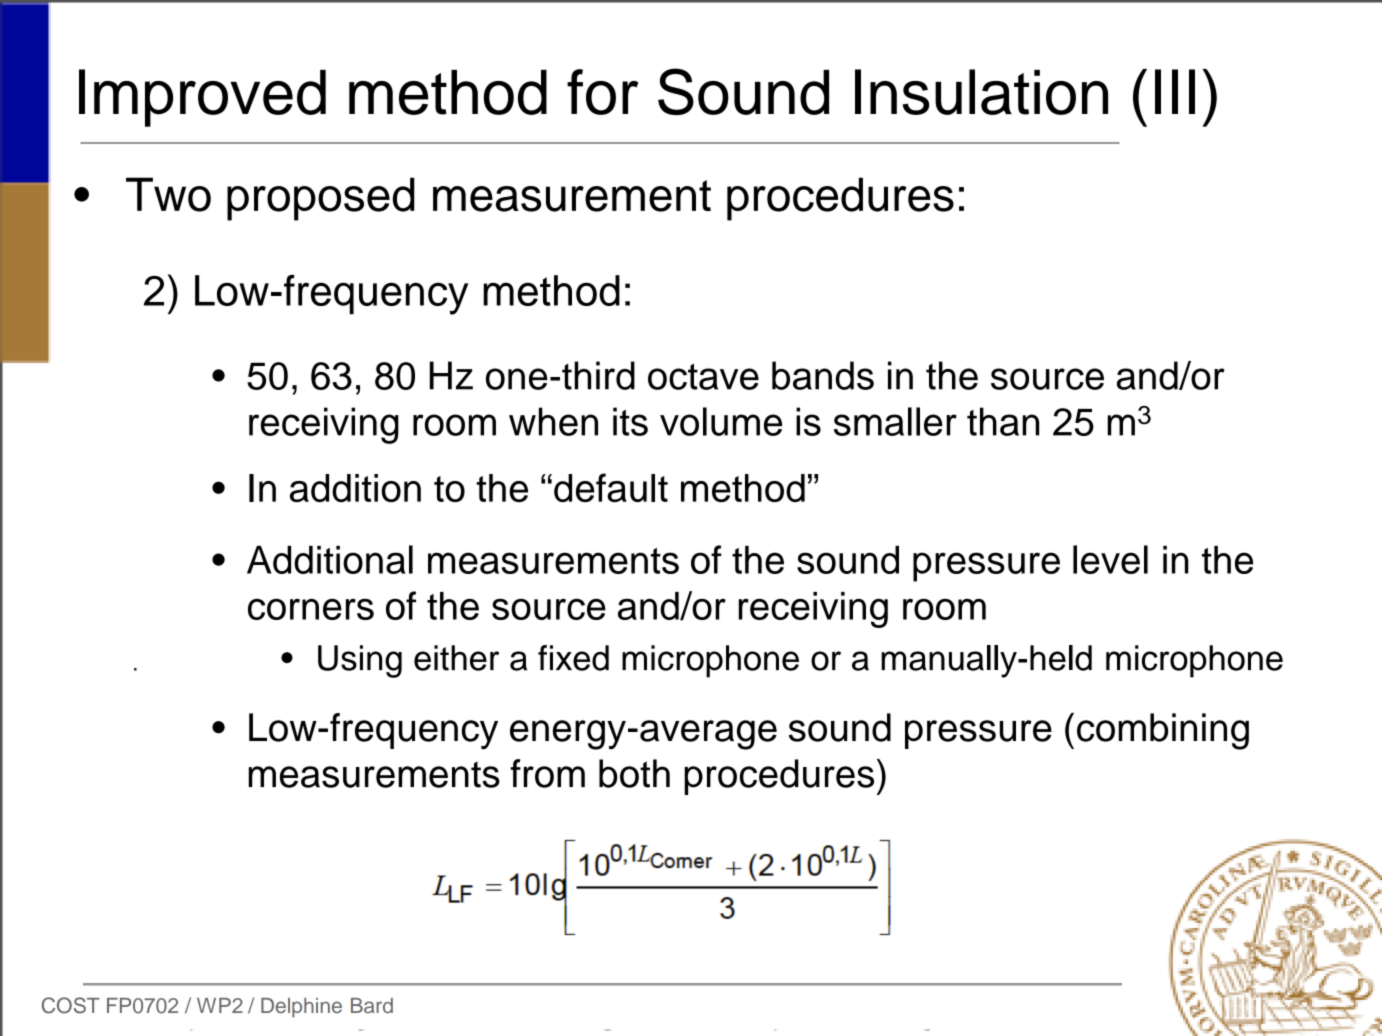 The image size is (1382, 1036). Describe the element at coordinates (1110, 559) in the screenshot. I see `level` at that location.
